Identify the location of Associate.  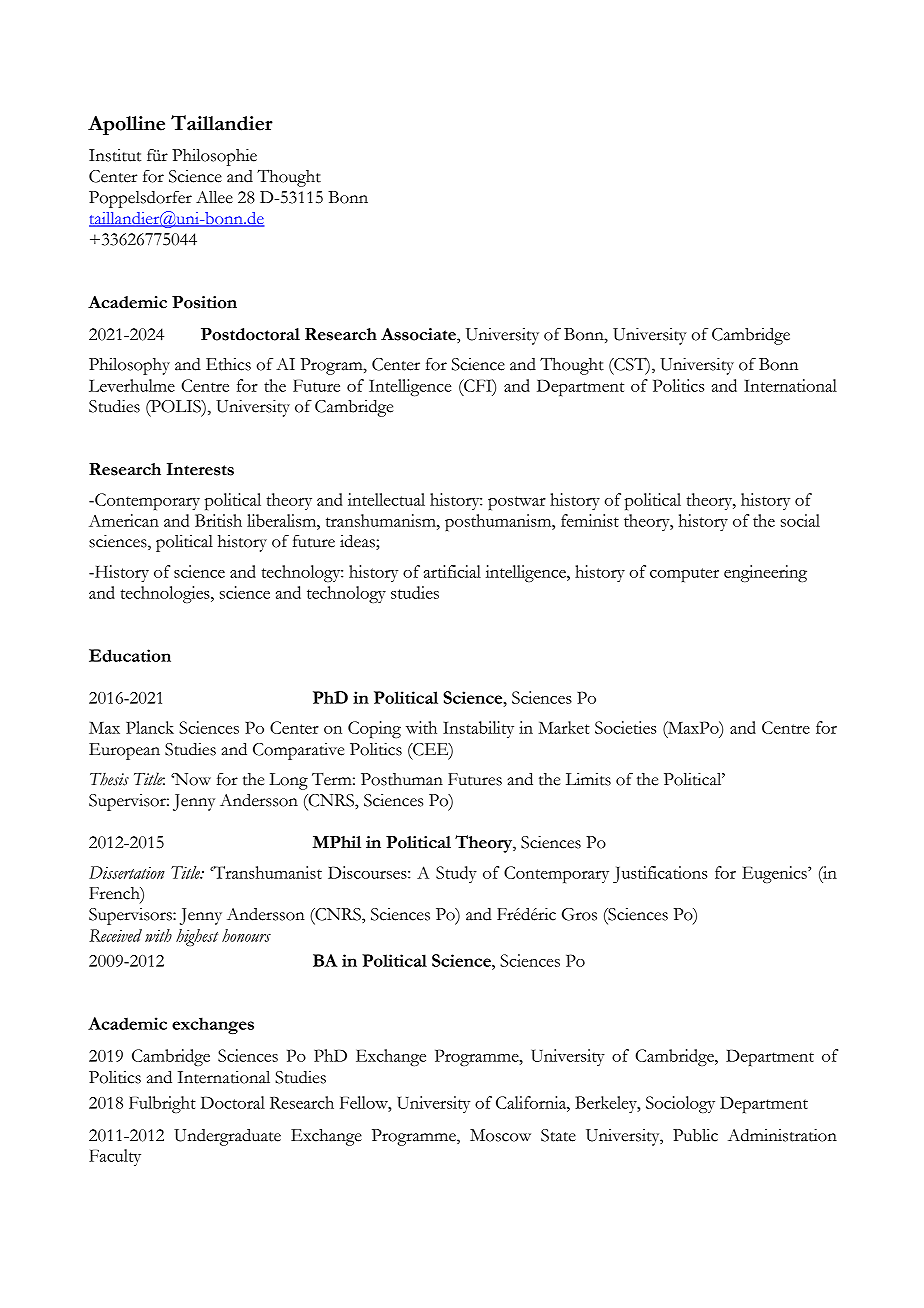
(419, 334).
